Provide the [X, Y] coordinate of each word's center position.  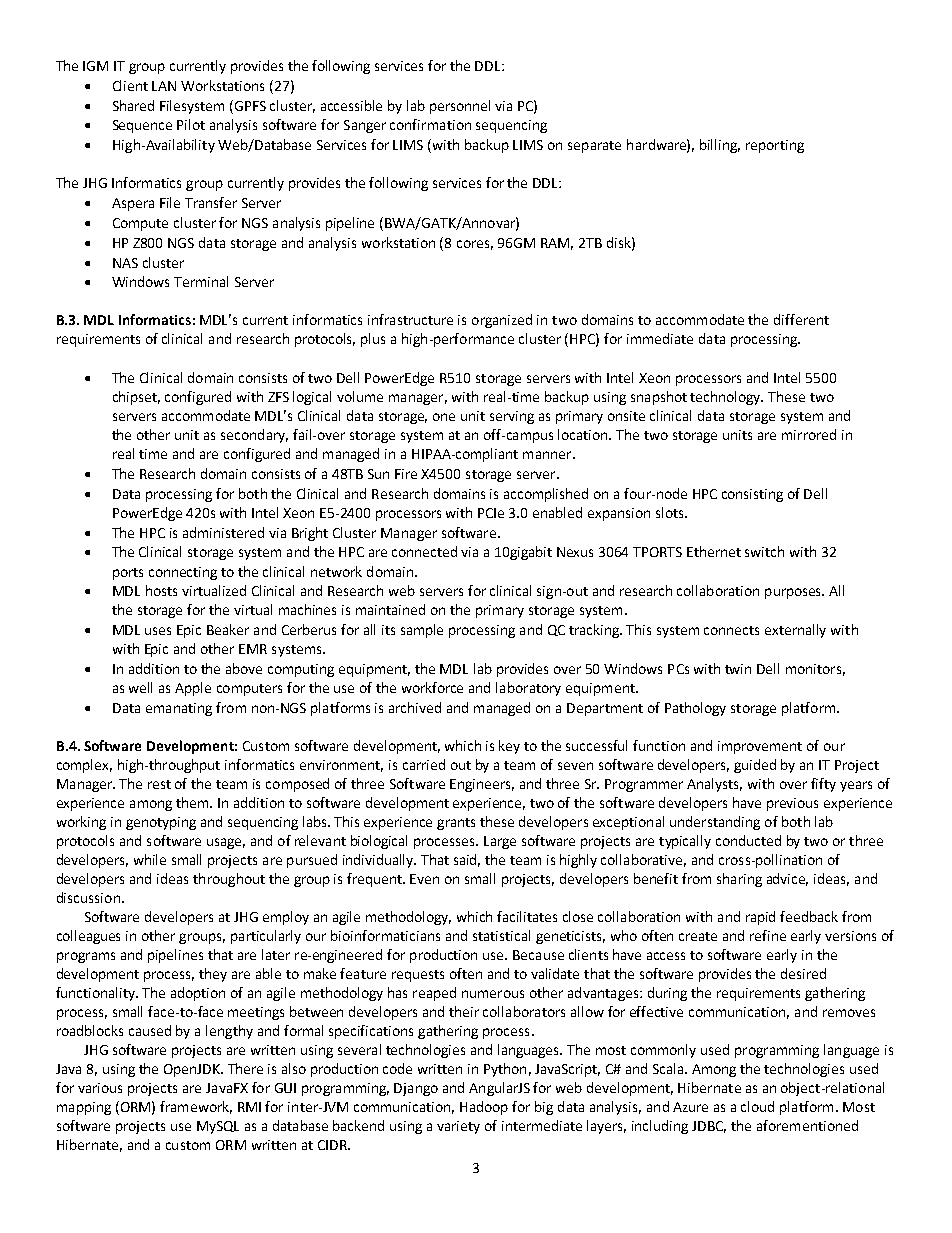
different [801, 319]
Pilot [191, 124]
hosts [161, 590]
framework [196, 1107]
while [150, 859]
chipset [136, 398]
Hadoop [484, 1108]
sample [422, 631]
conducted [748, 840]
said [467, 860]
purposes [794, 593]
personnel [460, 107]
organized [502, 321]
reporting [775, 146]
